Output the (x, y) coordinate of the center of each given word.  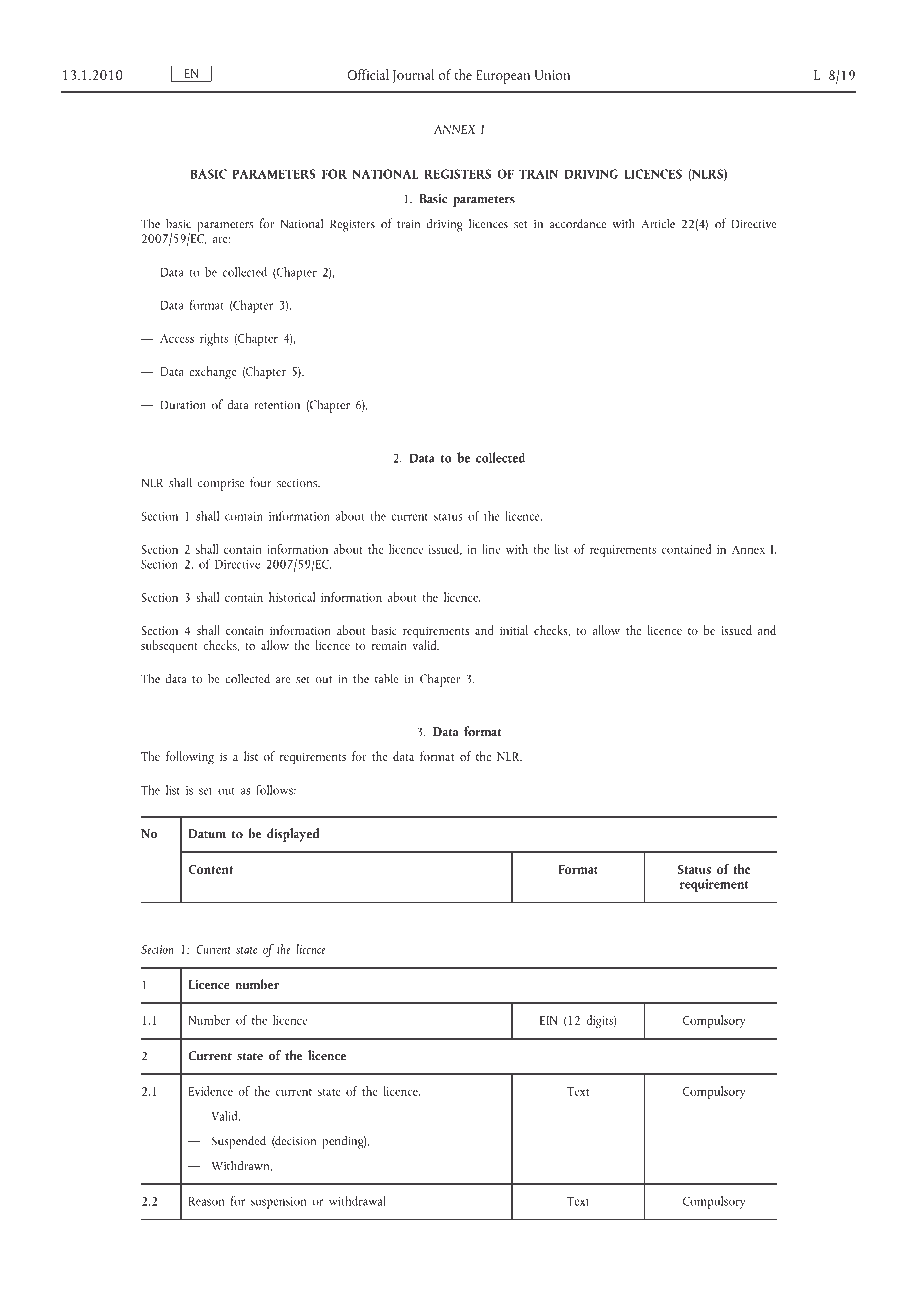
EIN (549, 1020)
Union (552, 75)
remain (389, 645)
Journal (413, 76)
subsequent (169, 647)
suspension (279, 1203)
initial (514, 630)
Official (368, 74)
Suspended (239, 1142)
